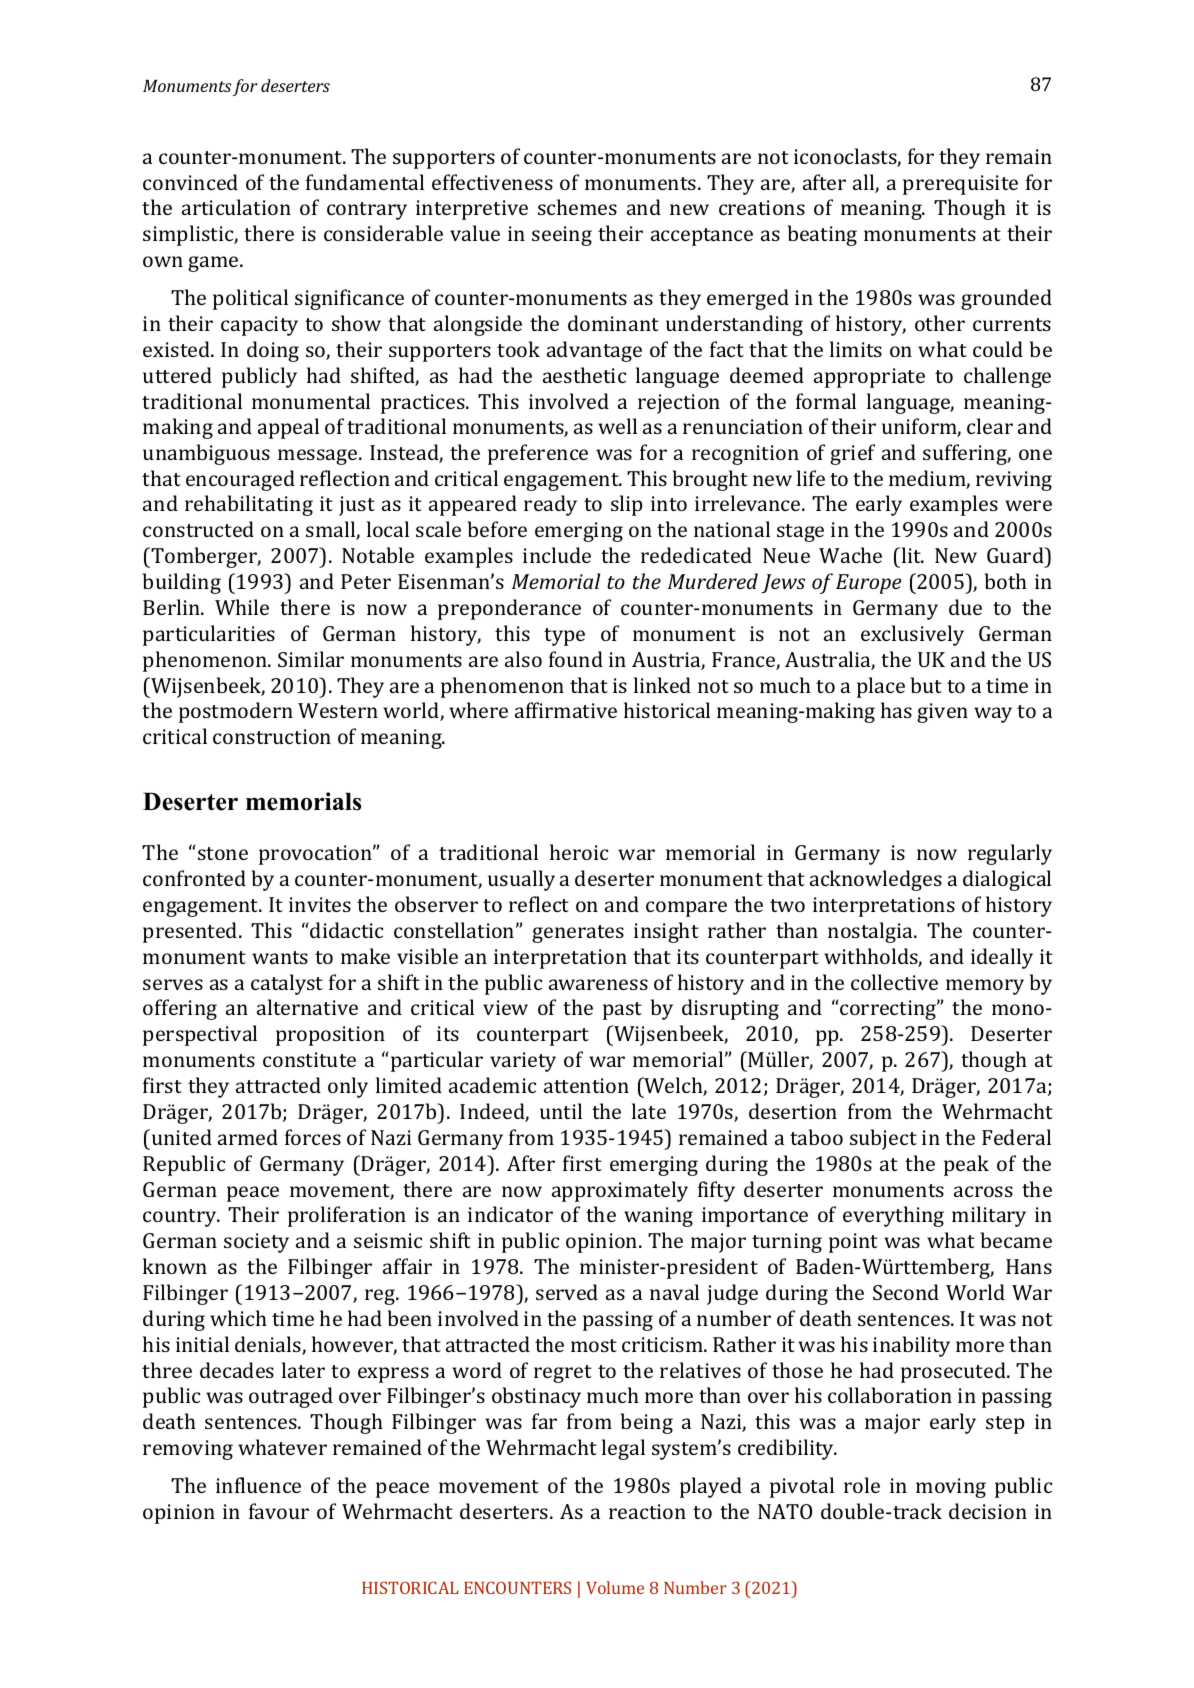  Describe the element at coordinates (557, 555) in the image. I see `include` at that location.
